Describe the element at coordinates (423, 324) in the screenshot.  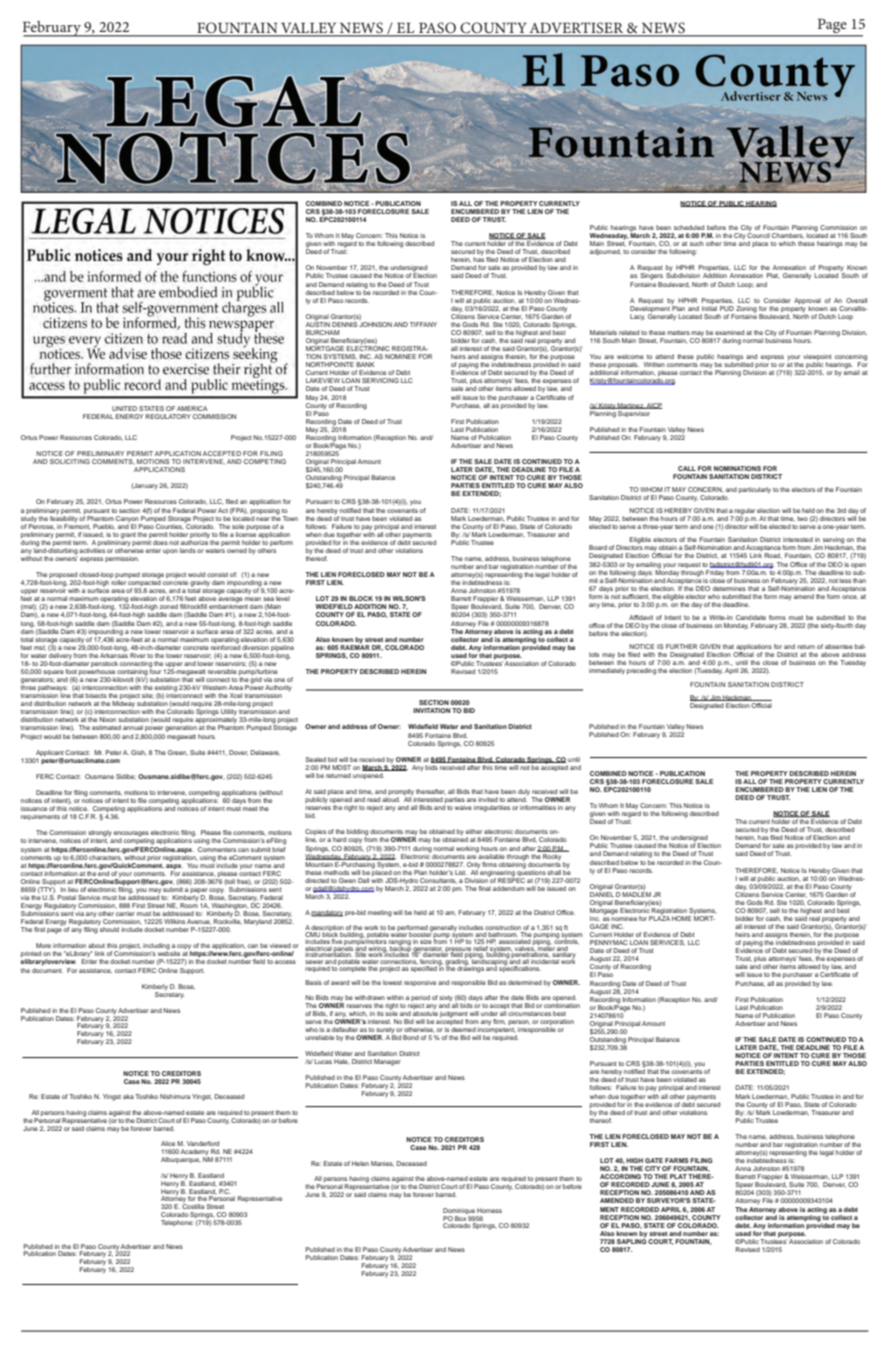
I see `TIFFANY` at that location.
